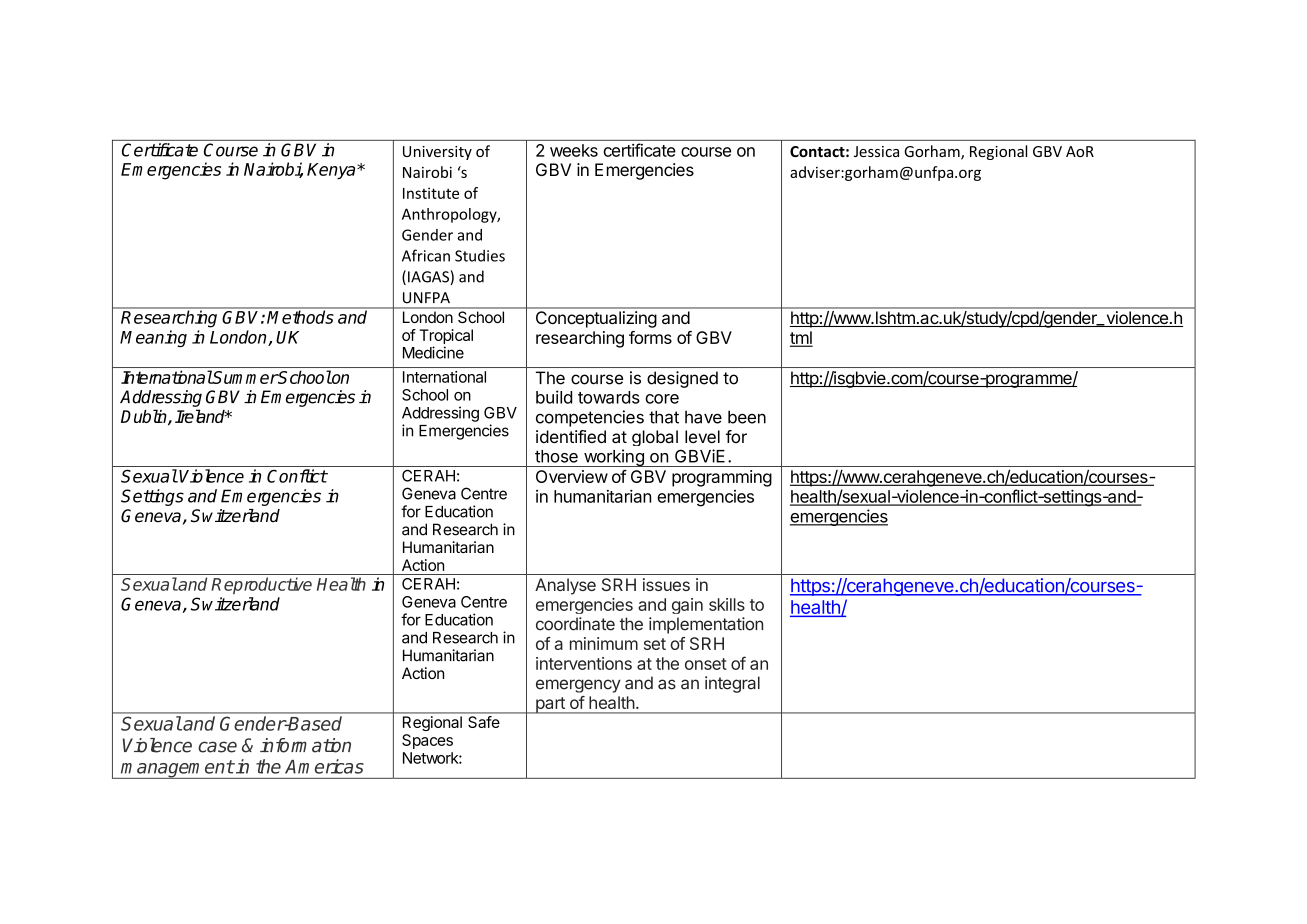  I want to click on level, so click(702, 436).
